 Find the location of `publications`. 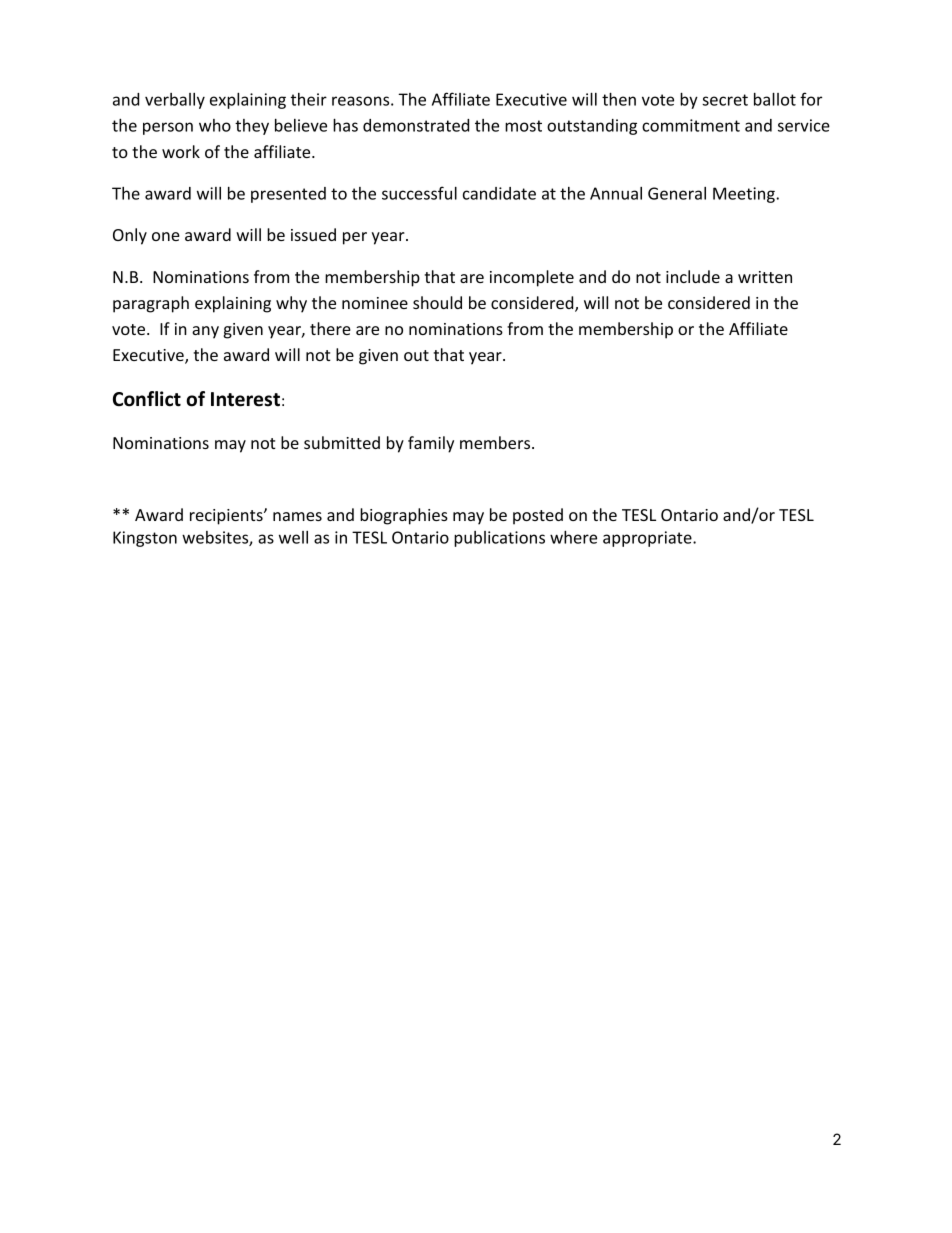

publications is located at coordinates (499, 539).
